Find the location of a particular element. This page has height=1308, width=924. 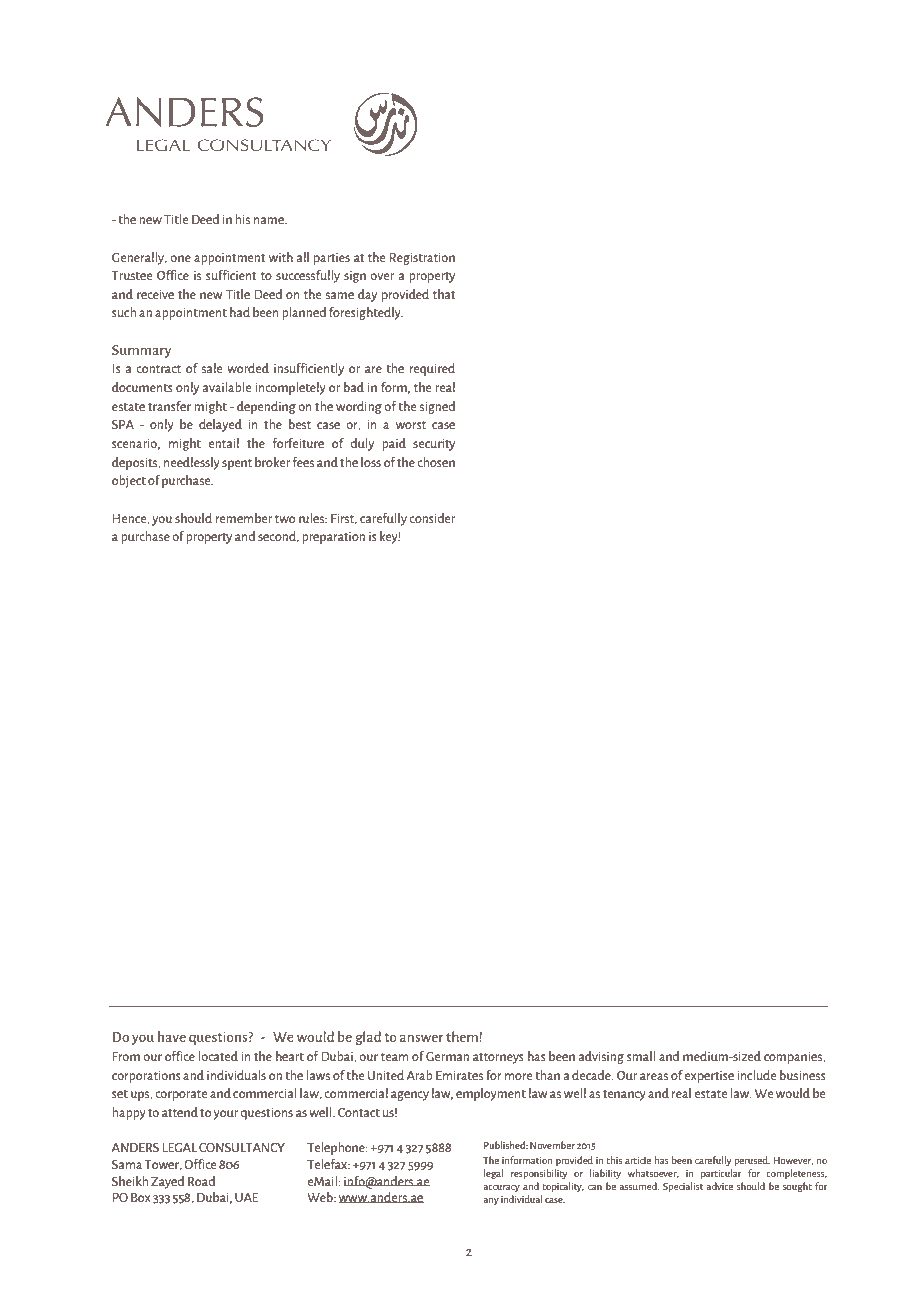

them is located at coordinates (463, 1036).
